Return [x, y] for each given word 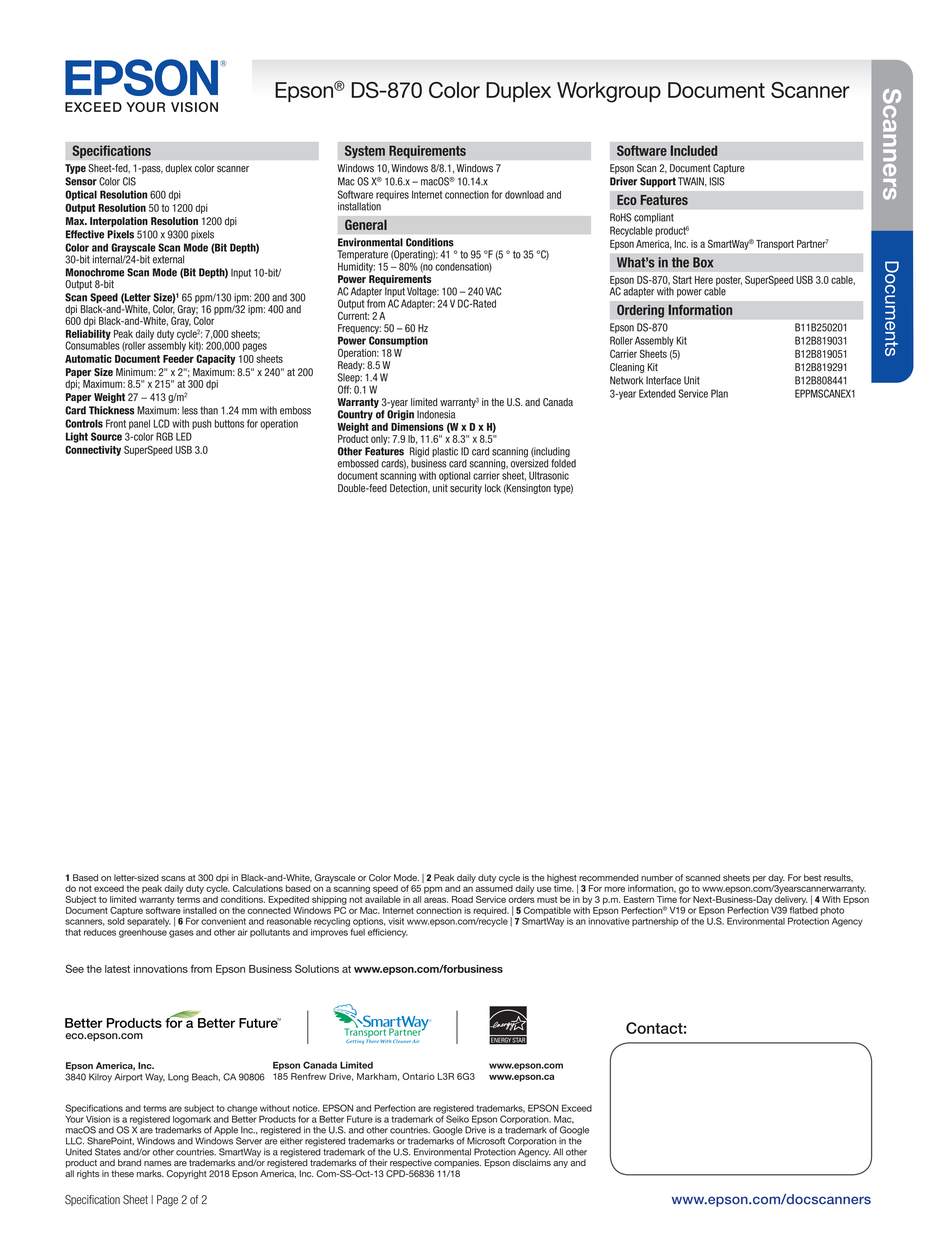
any [560, 1164]
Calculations [258, 888]
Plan [719, 393]
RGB [164, 436]
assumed [494, 888]
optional [454, 476]
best [812, 877]
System [364, 152]
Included [694, 150]
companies [457, 1163]
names [158, 1164]
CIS [129, 181]
